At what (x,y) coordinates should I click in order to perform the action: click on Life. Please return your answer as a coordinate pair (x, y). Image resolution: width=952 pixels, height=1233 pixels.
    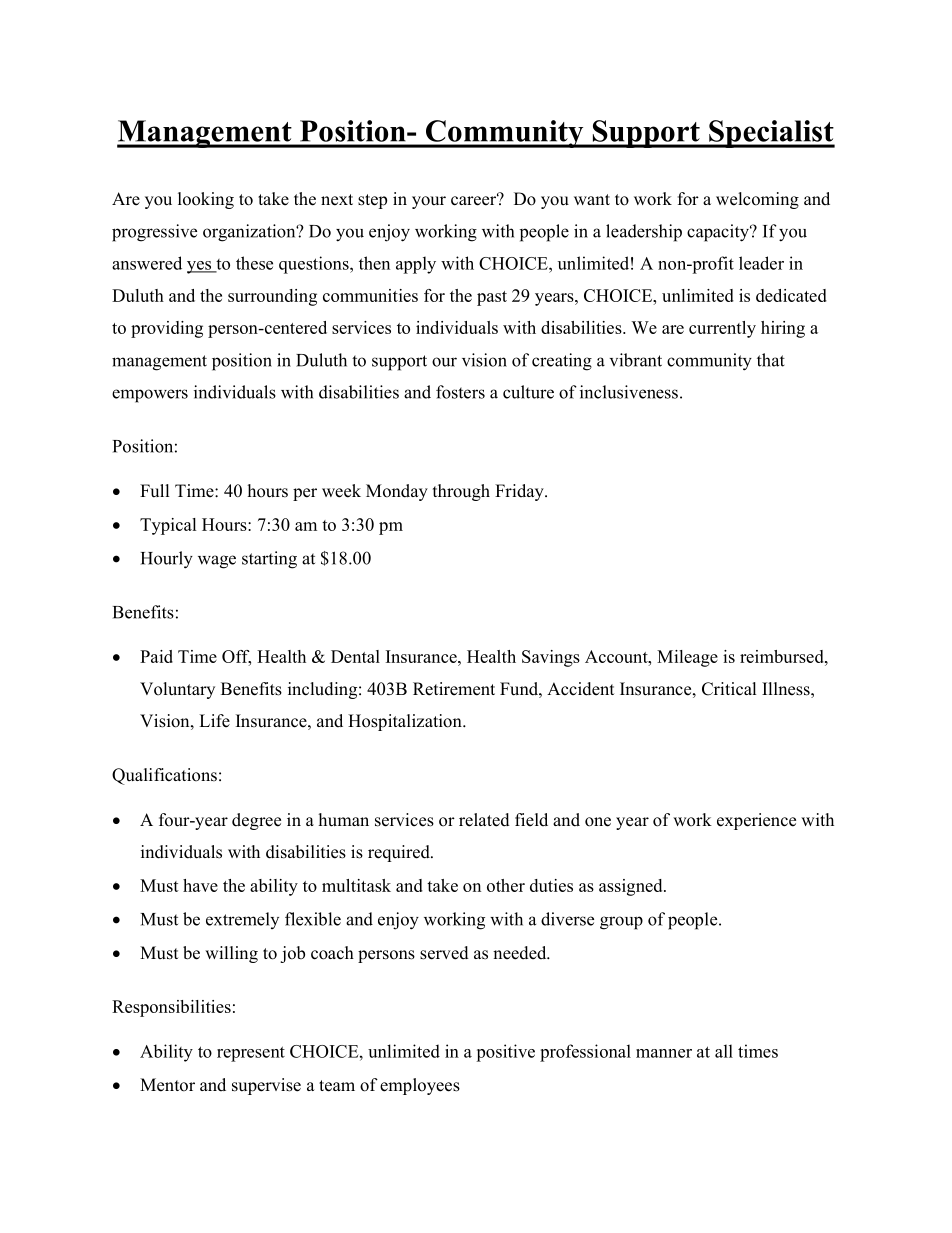
    Looking at the image, I should click on (214, 721).
